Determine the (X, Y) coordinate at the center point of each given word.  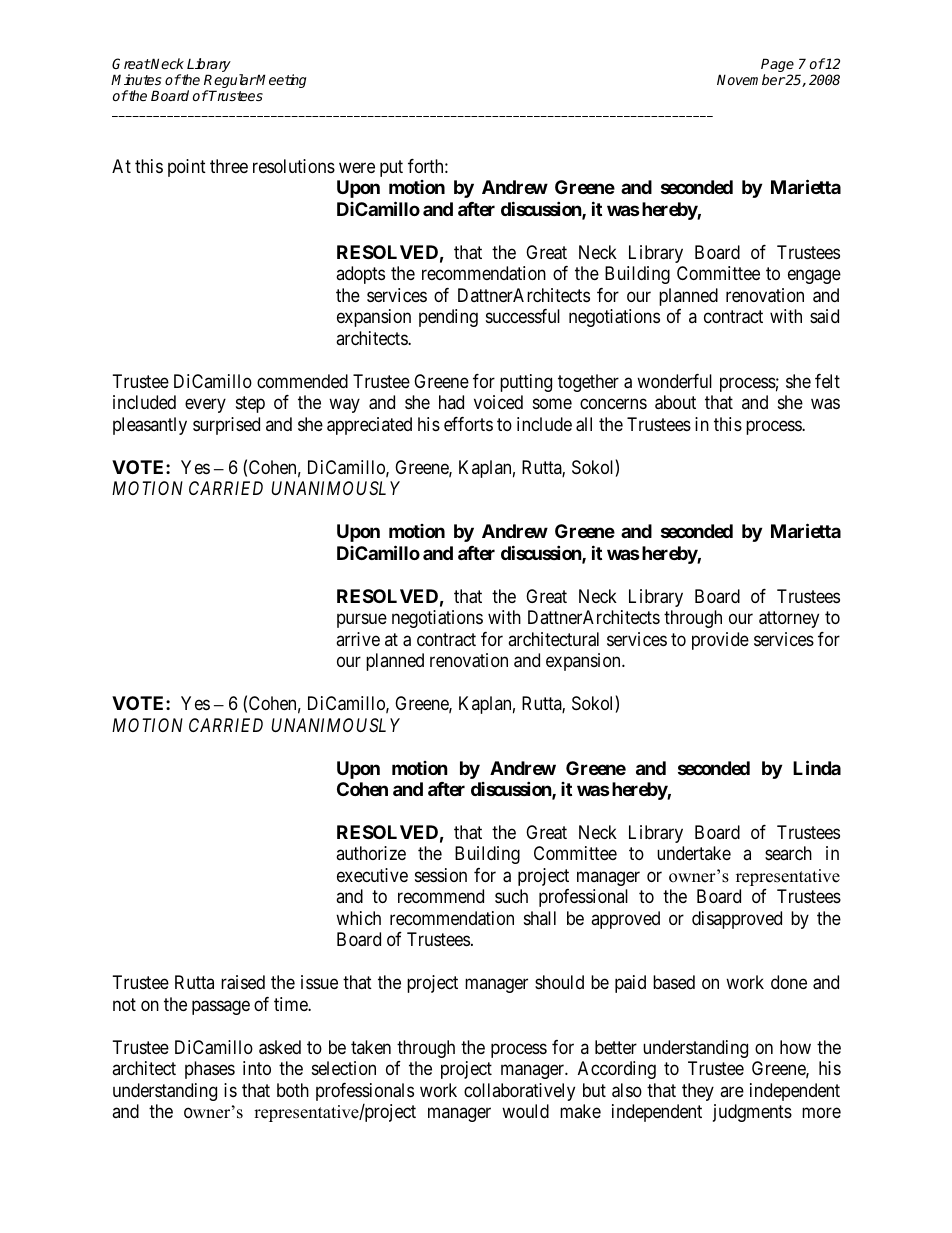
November (751, 79)
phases (210, 1070)
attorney (789, 619)
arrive (358, 639)
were (357, 167)
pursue (362, 621)
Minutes (136, 79)
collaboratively (519, 1092)
